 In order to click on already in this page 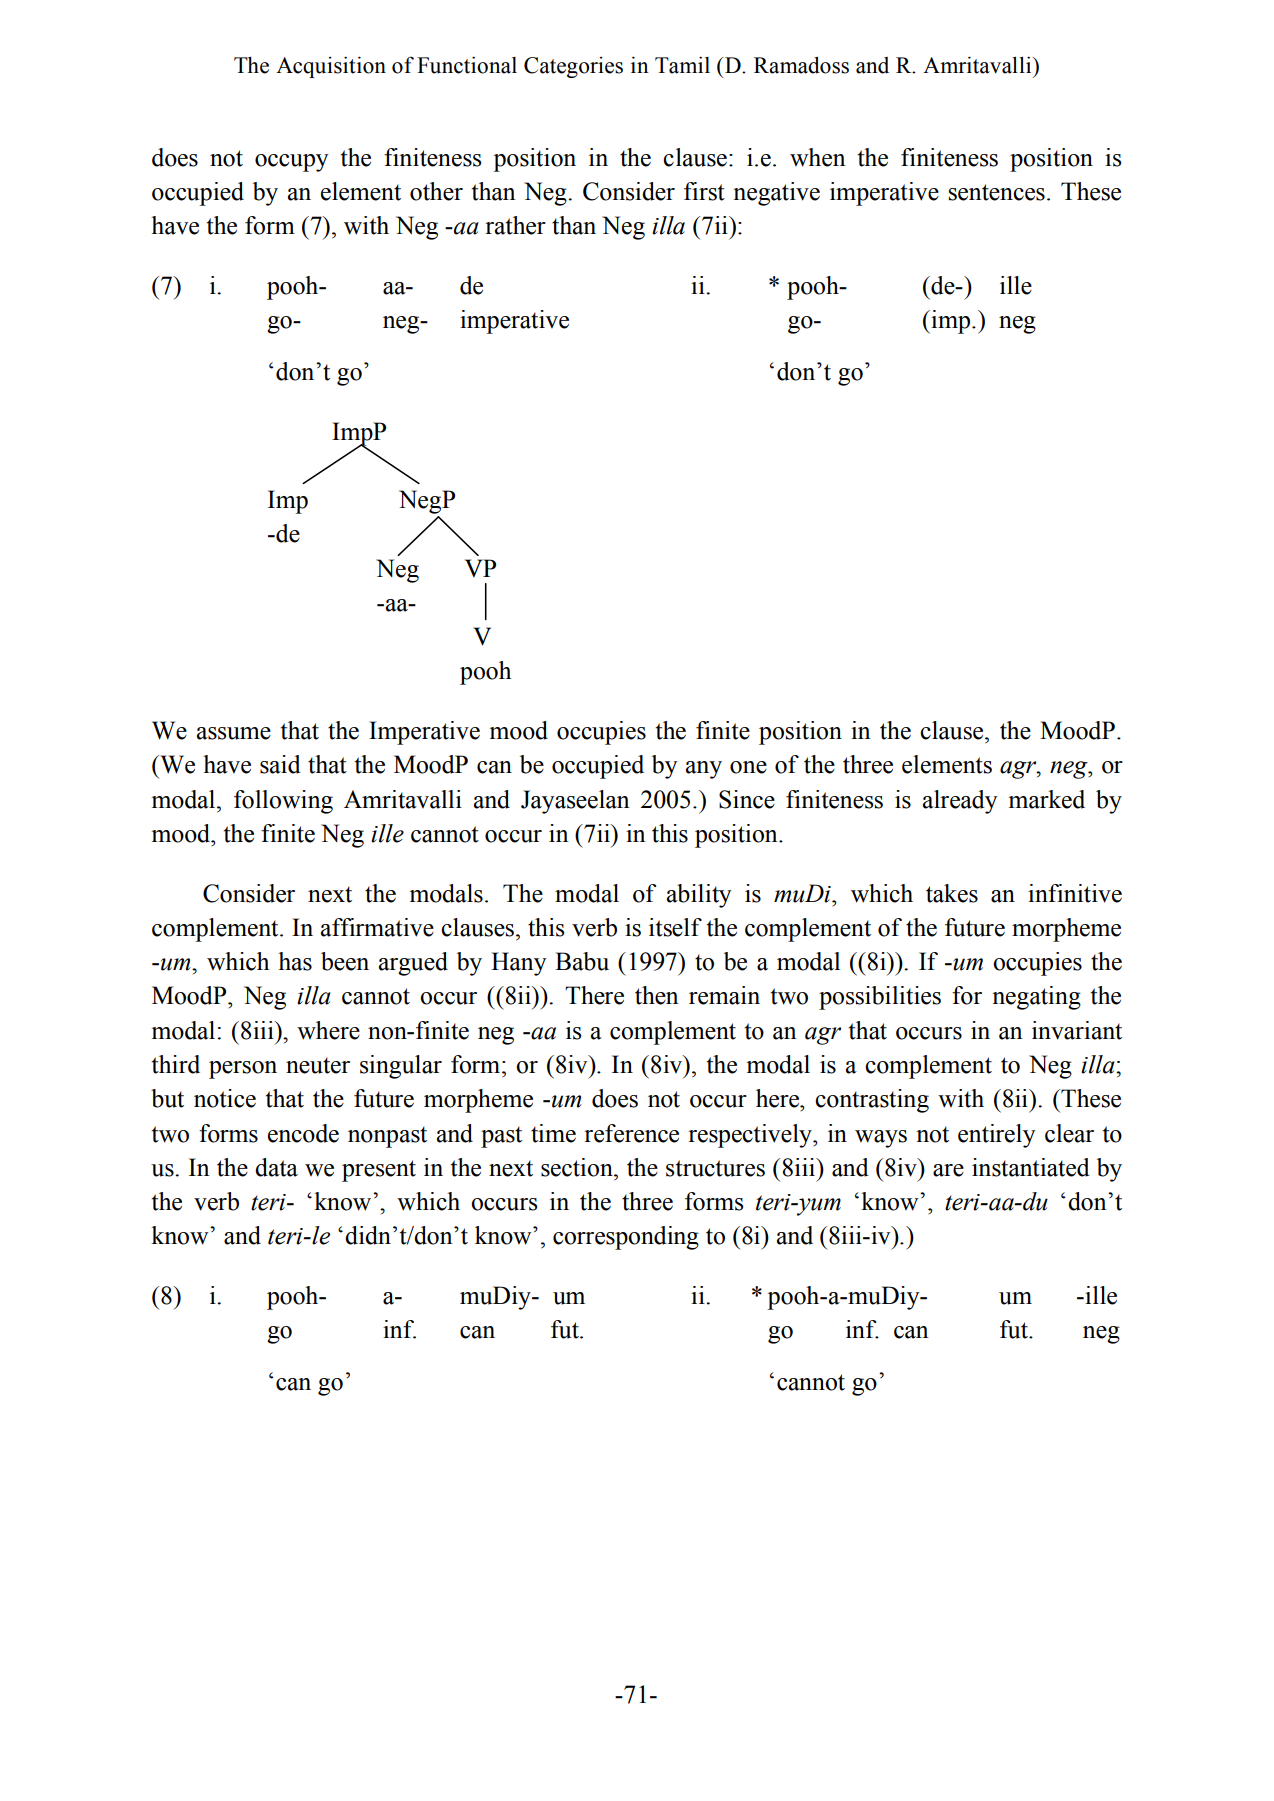, I will do `click(960, 802)`.
